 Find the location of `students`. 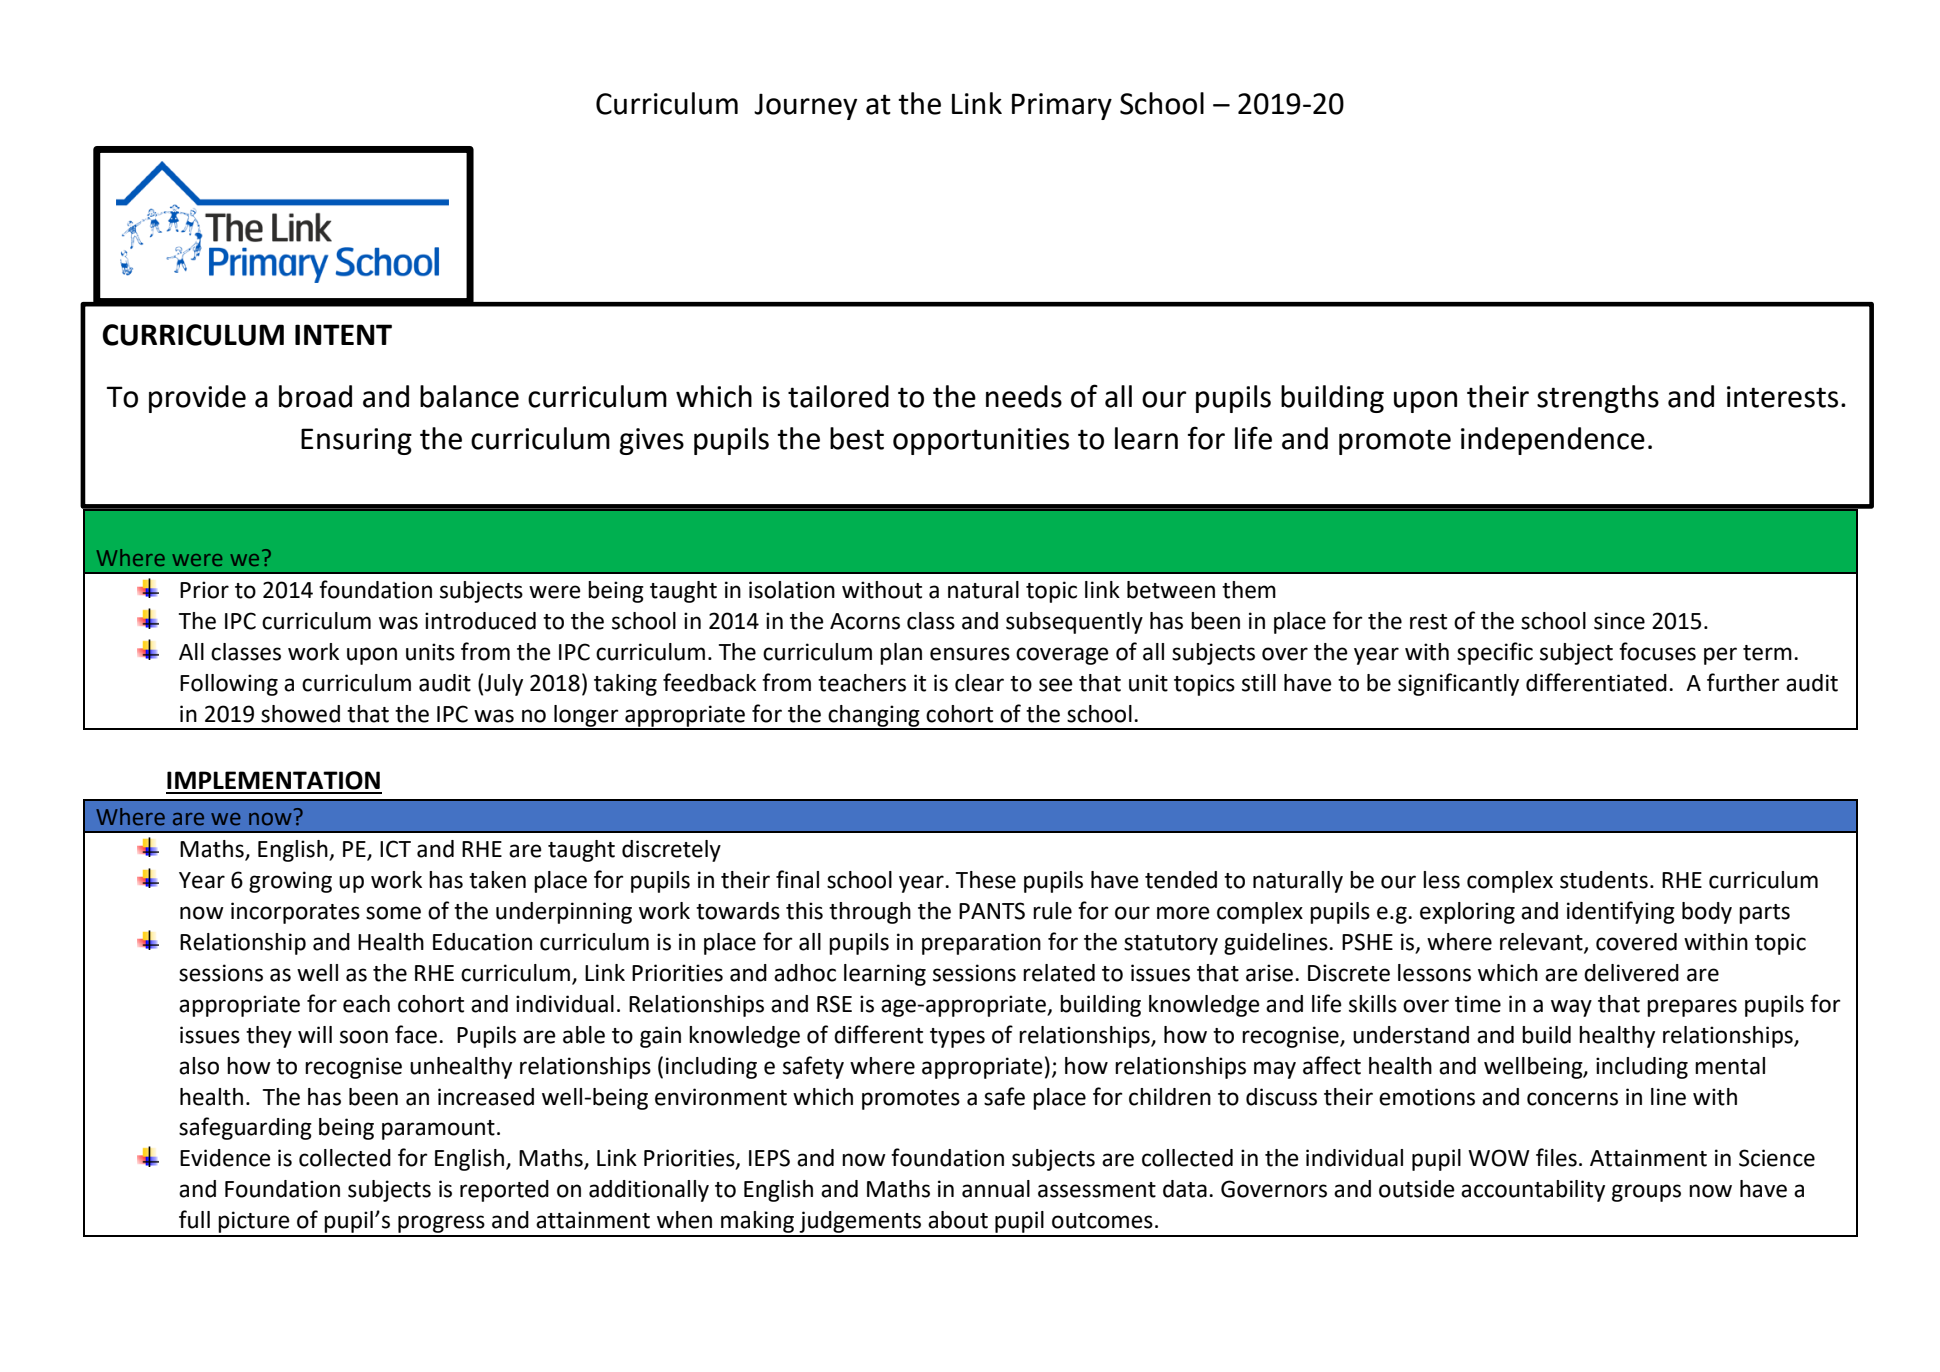

students is located at coordinates (1604, 880).
